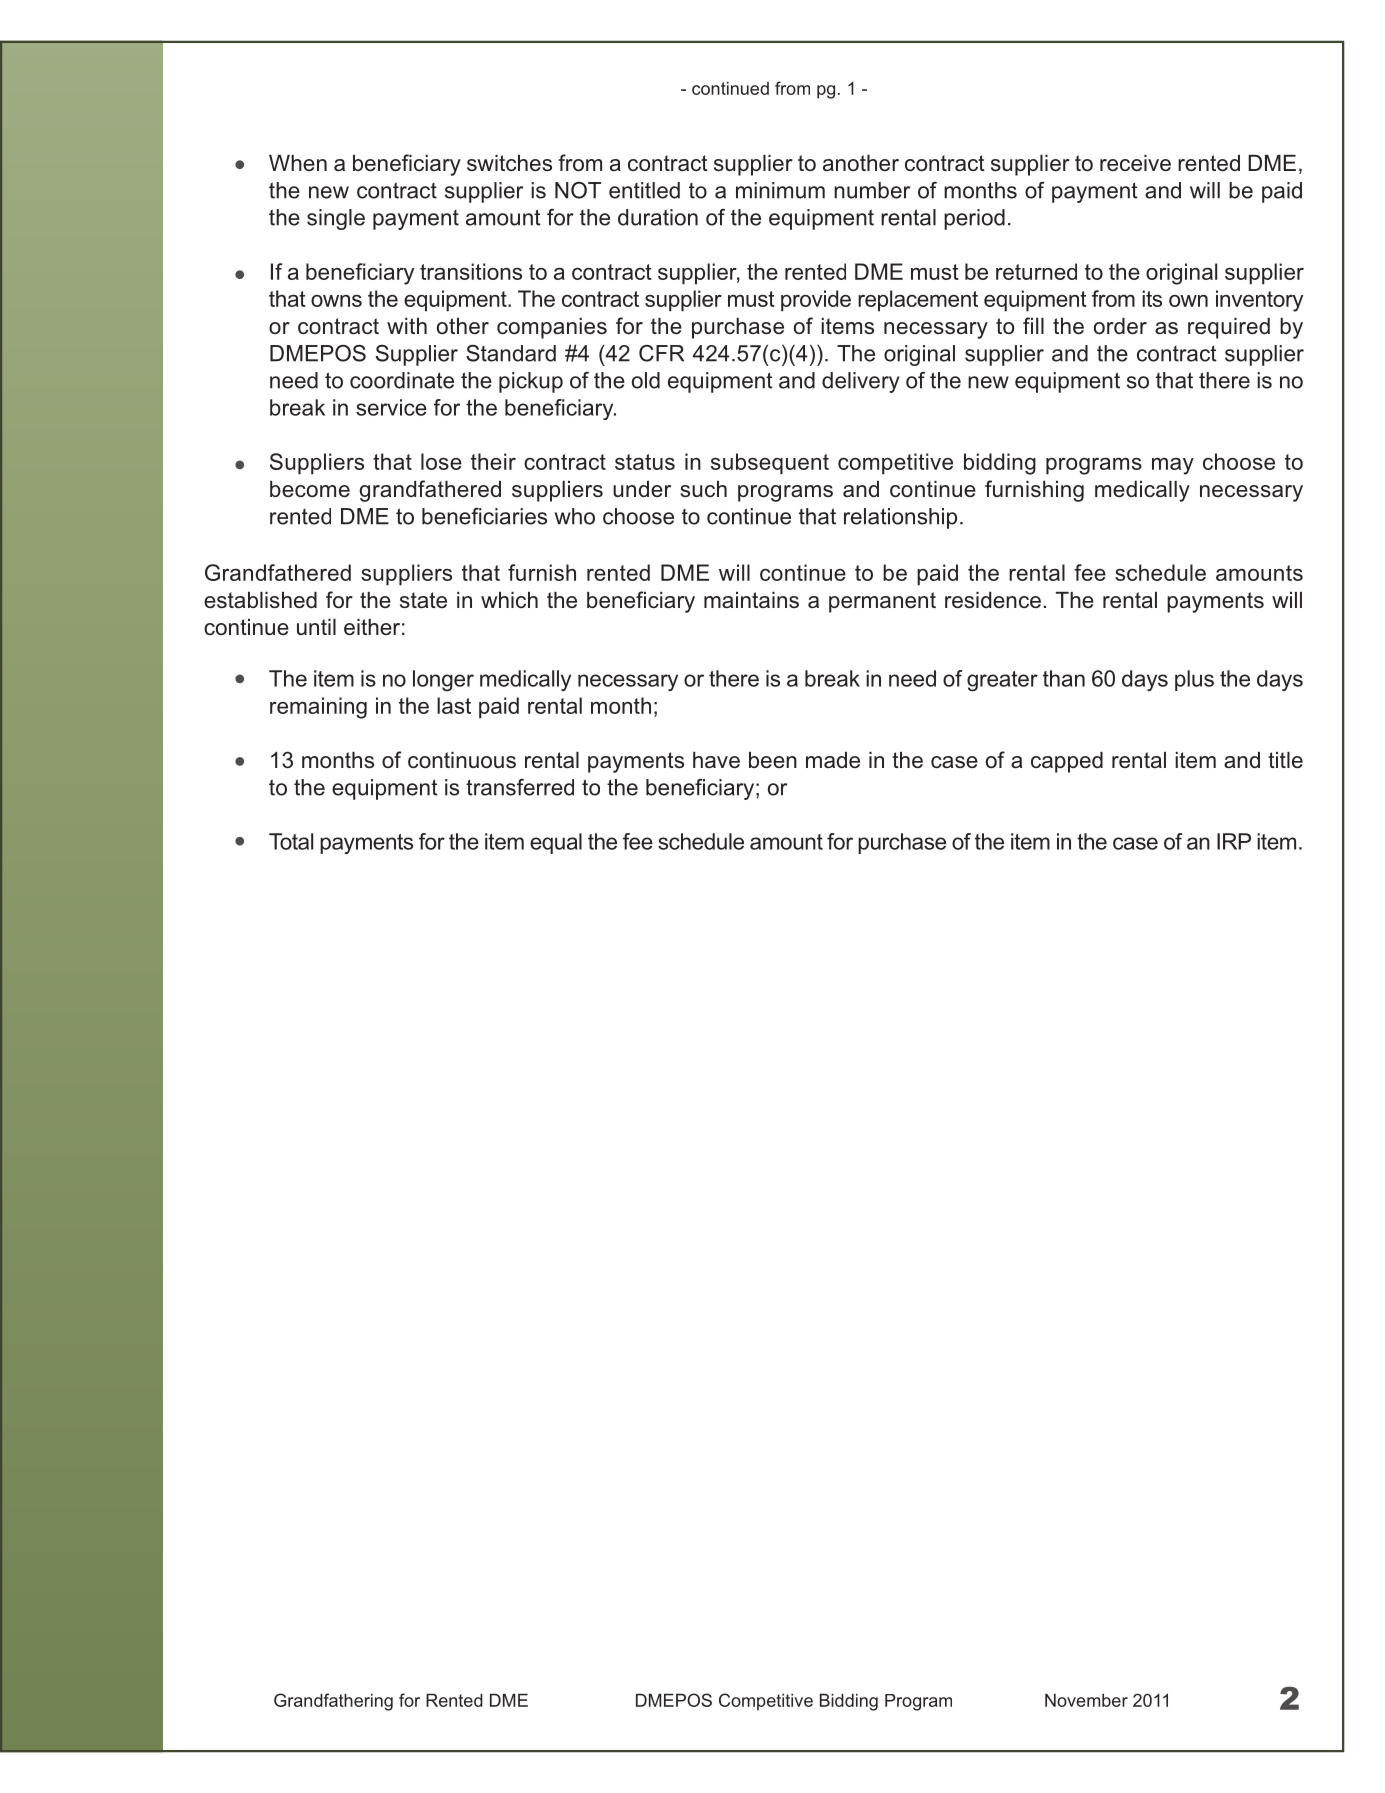 The height and width of the page is (1793, 1385). Describe the element at coordinates (1086, 1700) in the page. I see `November` at that location.
